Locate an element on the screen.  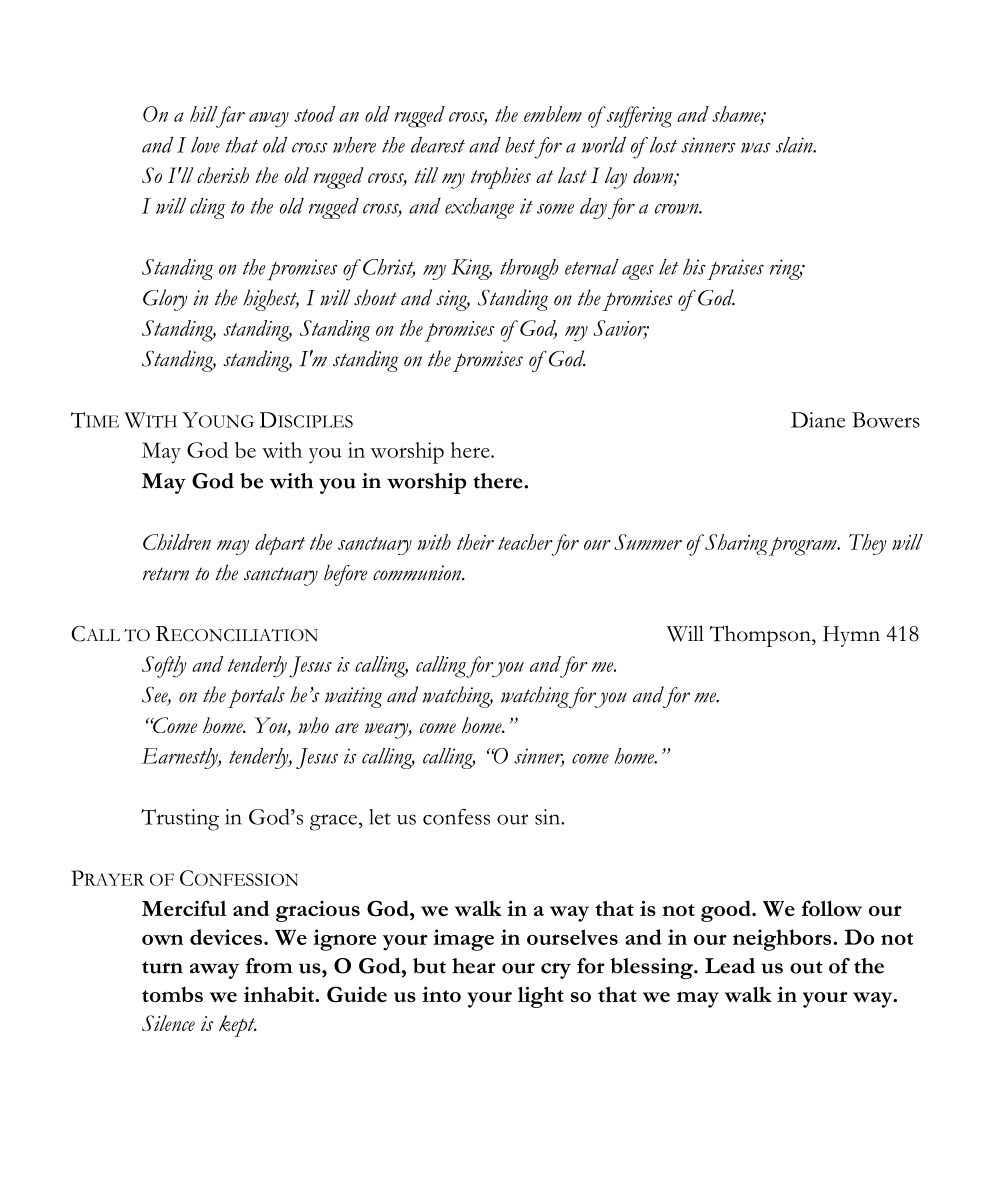
light is located at coordinates (541, 997).
